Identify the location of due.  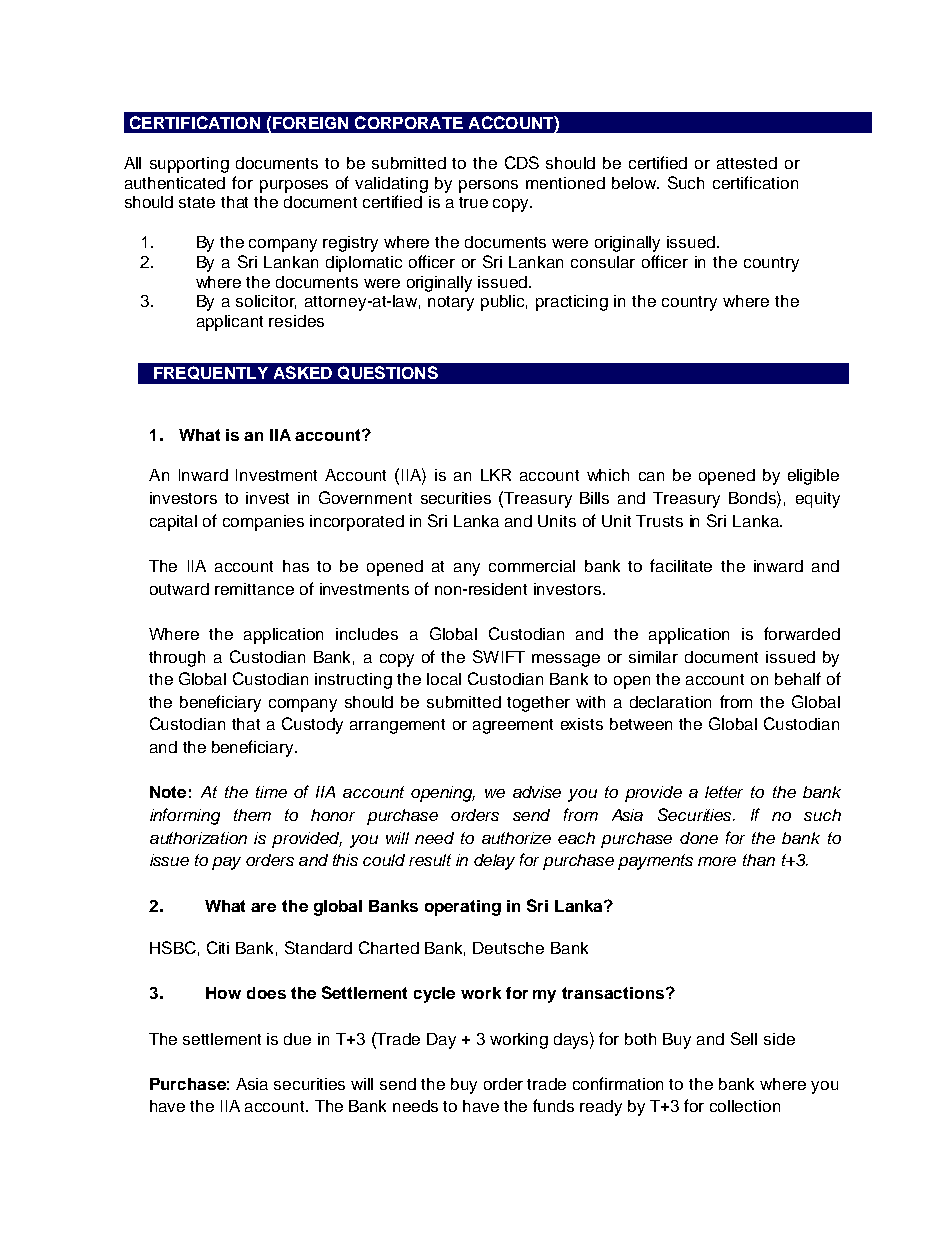
(297, 1039).
